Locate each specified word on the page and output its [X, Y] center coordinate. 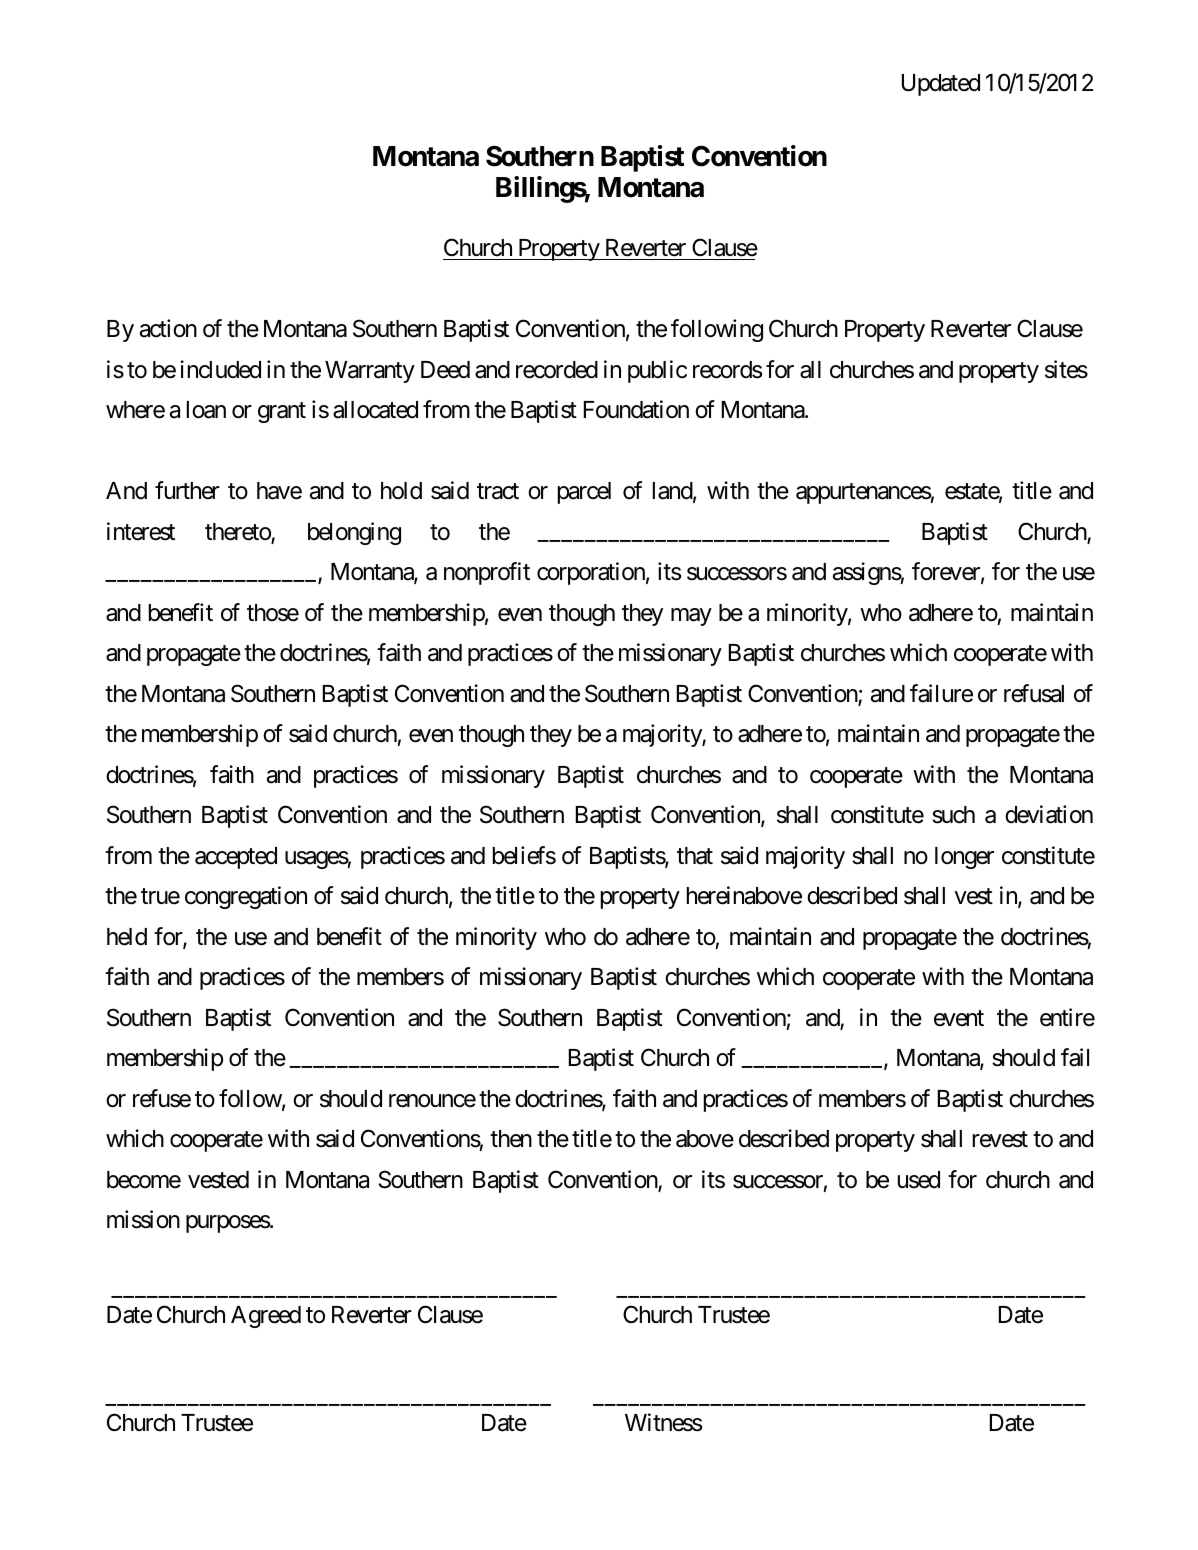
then [511, 1139]
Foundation [636, 409]
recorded [557, 370]
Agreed [266, 1317]
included [220, 369]
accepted [236, 858]
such [953, 815]
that [695, 856]
